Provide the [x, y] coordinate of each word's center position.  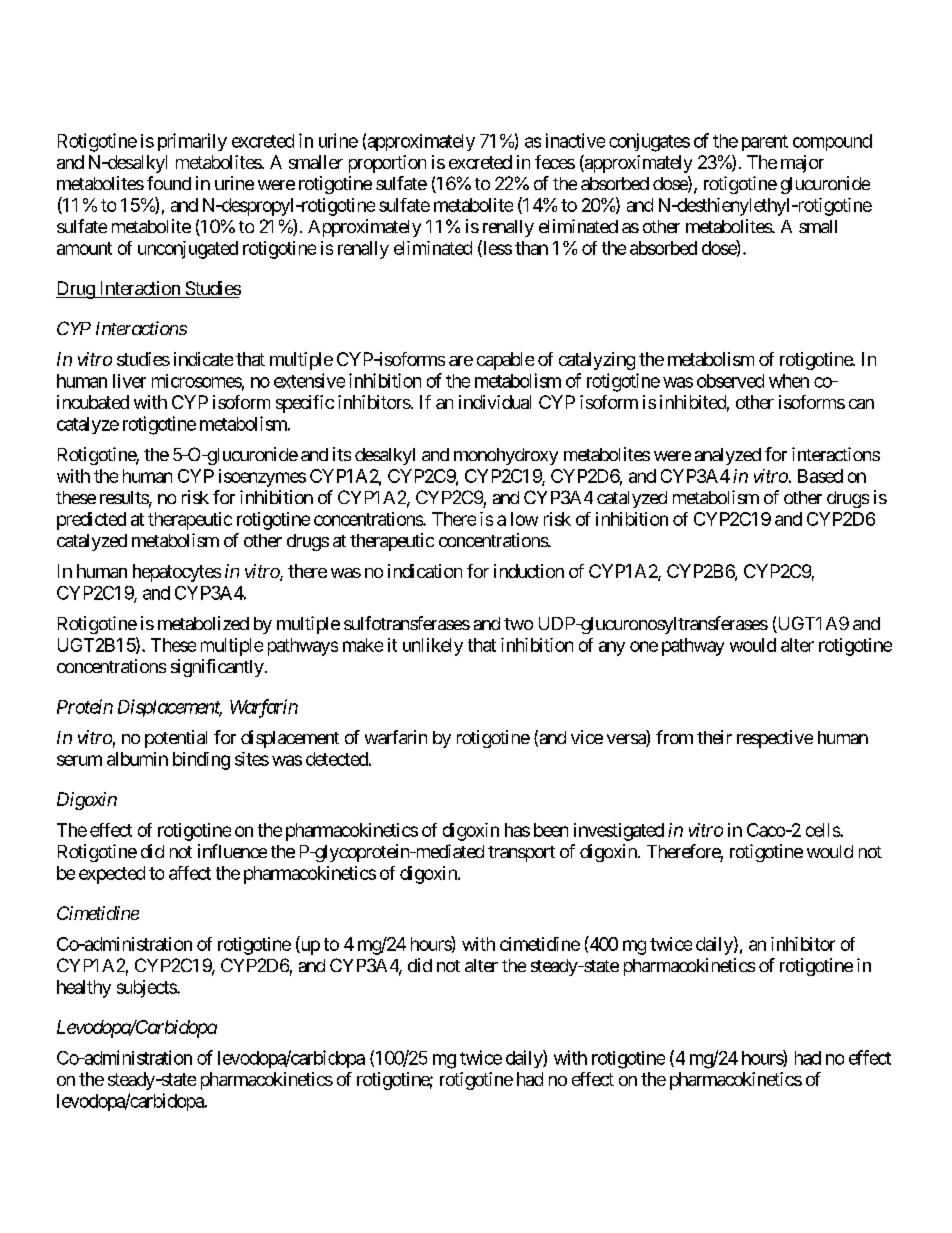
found [169, 183]
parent [765, 143]
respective [775, 739]
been [551, 830]
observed [730, 381]
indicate [203, 359]
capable [505, 361]
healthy [84, 989]
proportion [387, 164]
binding [201, 761]
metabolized [203, 623]
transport [521, 854]
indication [425, 571]
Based [820, 476]
